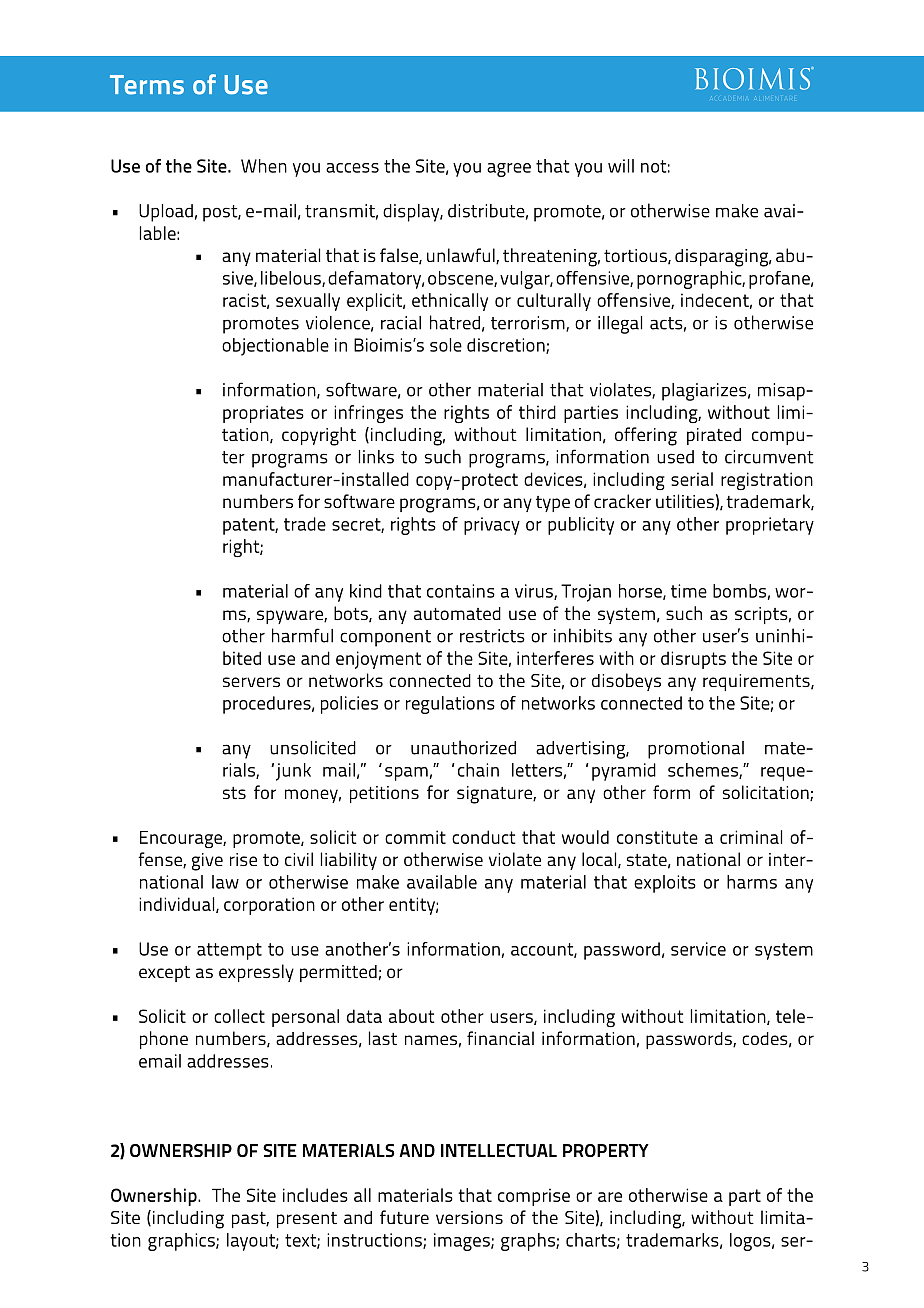 The width and height of the screenshot is (924, 1308). What do you see at coordinates (693, 660) in the screenshot?
I see `disrupts` at bounding box center [693, 660].
